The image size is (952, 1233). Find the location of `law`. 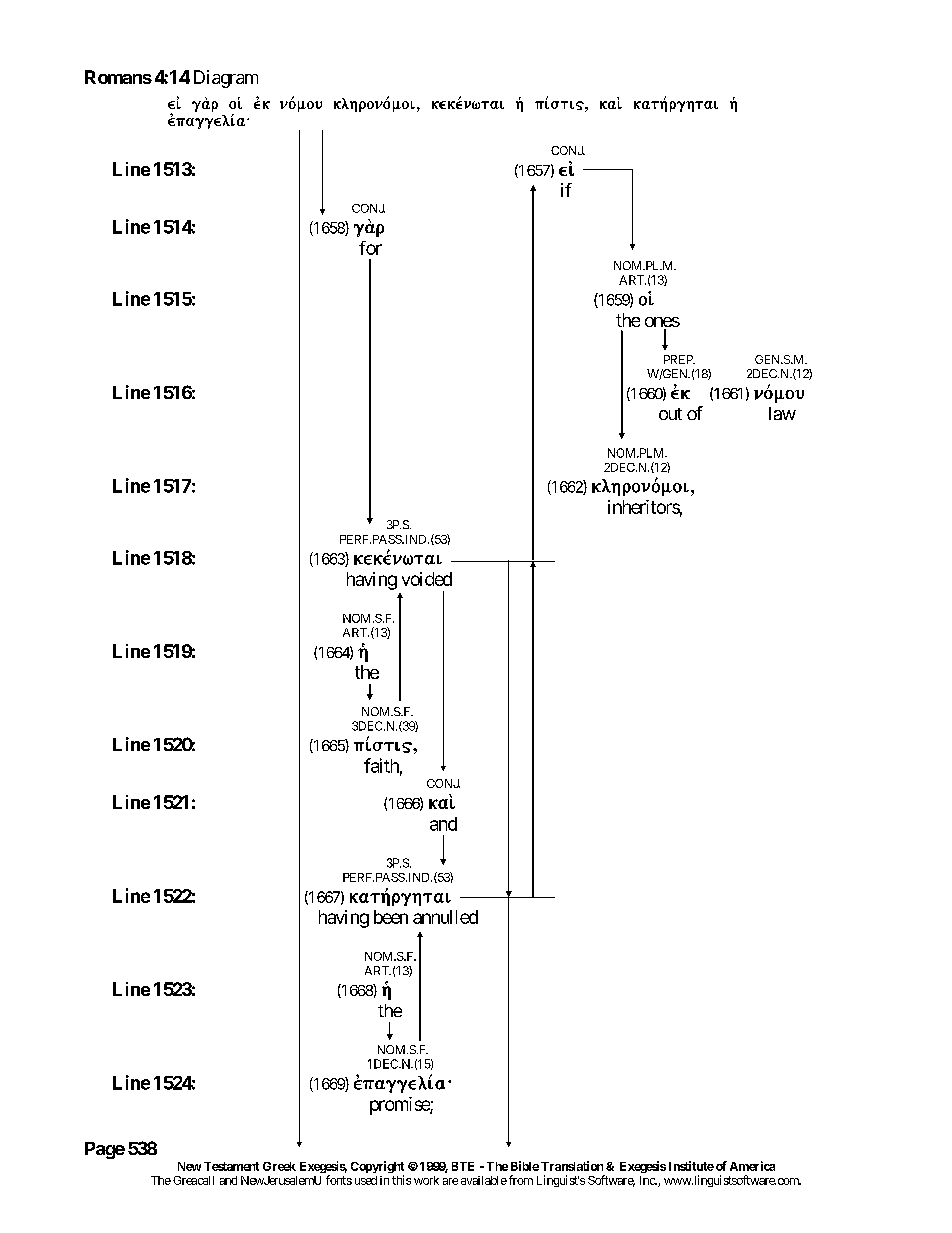

law is located at coordinates (782, 413).
